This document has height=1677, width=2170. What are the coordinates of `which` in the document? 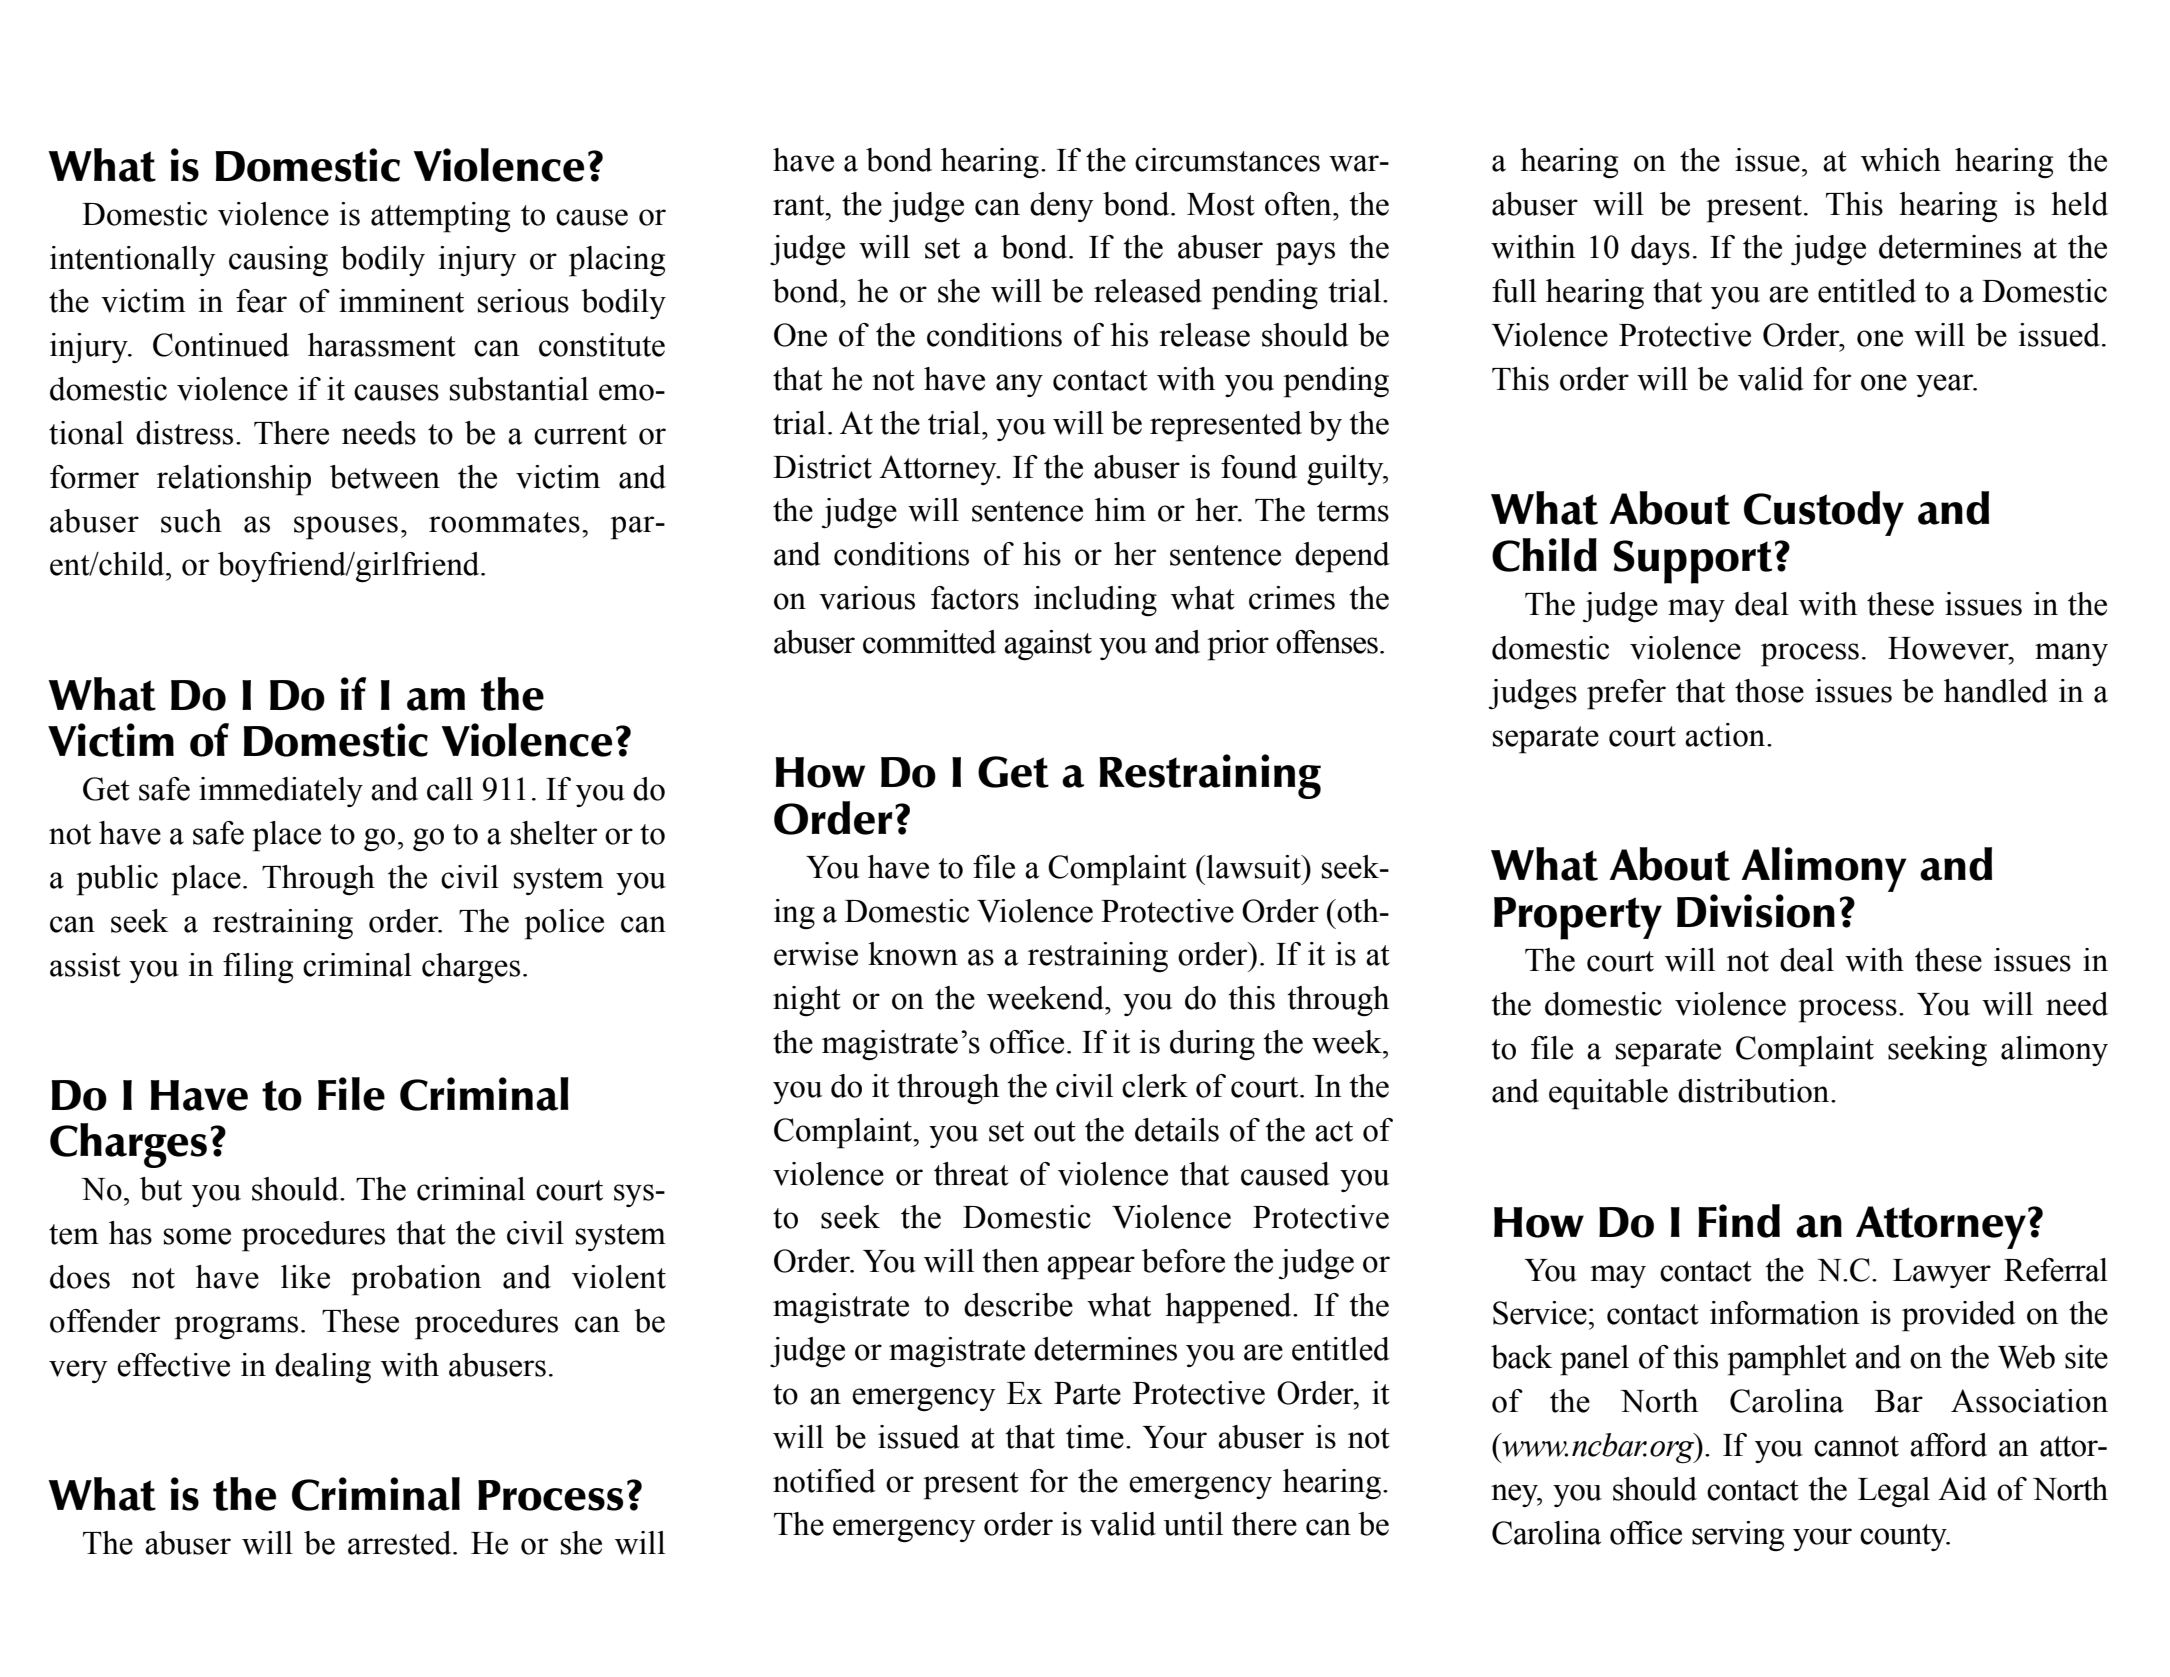 It's located at (1901, 160).
